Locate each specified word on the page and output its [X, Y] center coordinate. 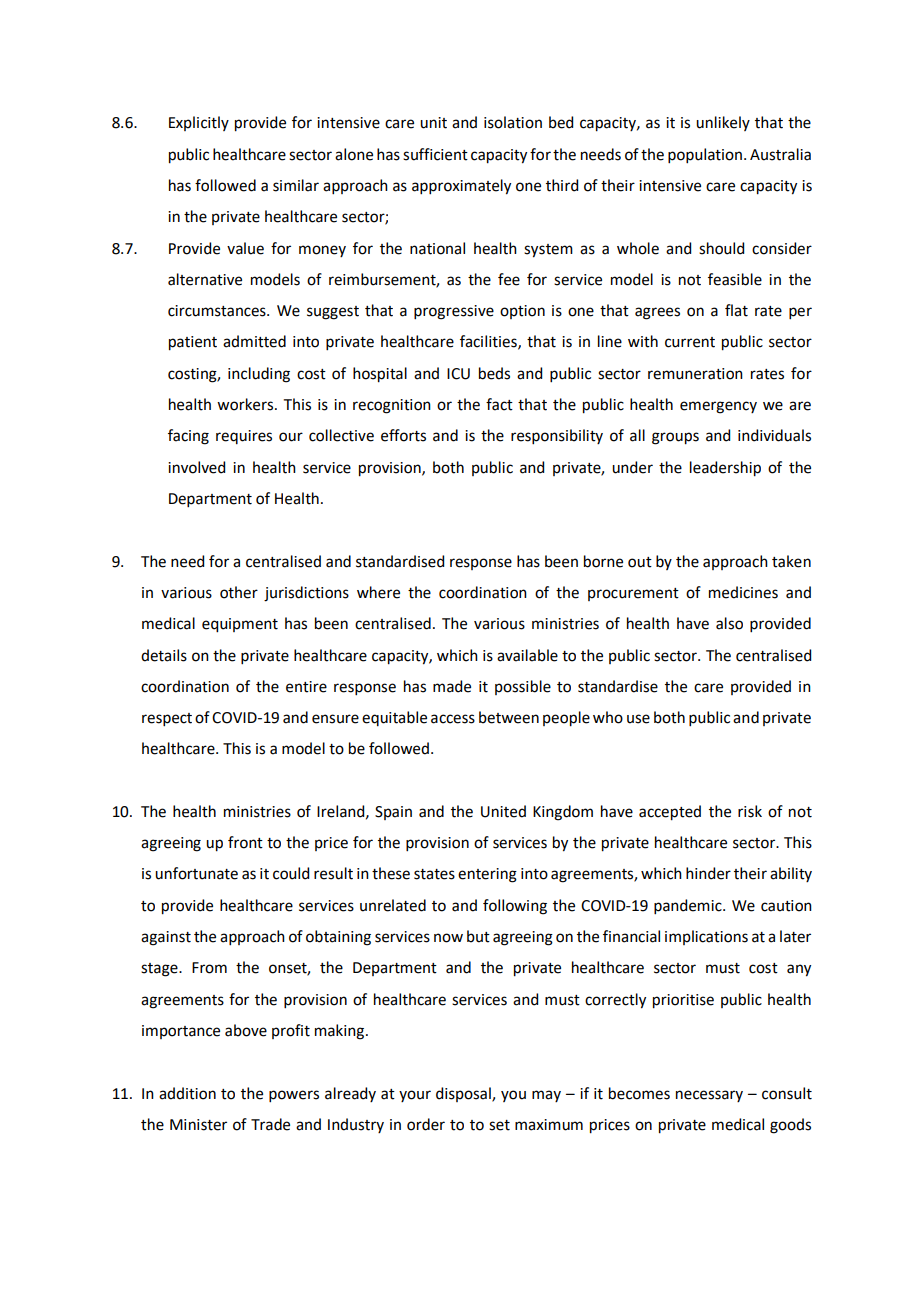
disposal [464, 1094]
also [729, 623]
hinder [708, 873]
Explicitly [199, 123]
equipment [240, 625]
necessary [709, 1096]
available [527, 655]
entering [487, 875]
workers [246, 404]
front [245, 842]
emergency [718, 407]
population [705, 155]
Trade [270, 1124]
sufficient [435, 154]
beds [494, 373]
